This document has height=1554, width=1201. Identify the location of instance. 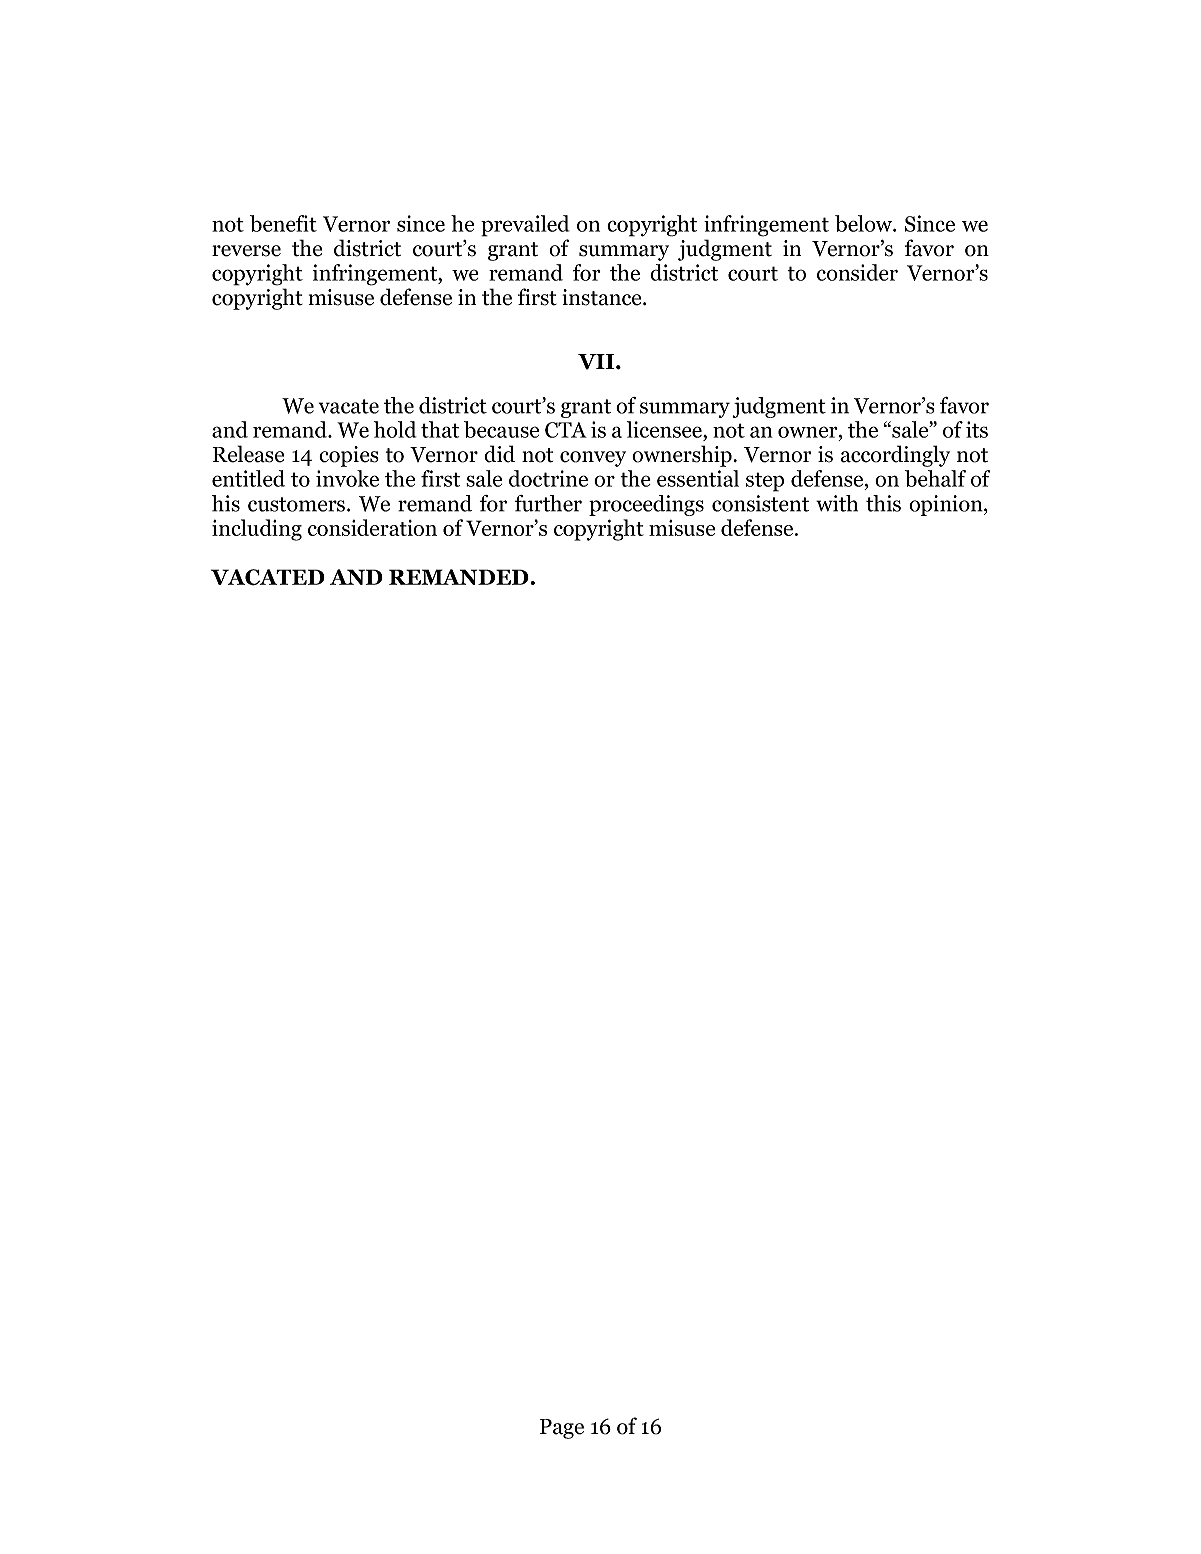
(603, 297).
